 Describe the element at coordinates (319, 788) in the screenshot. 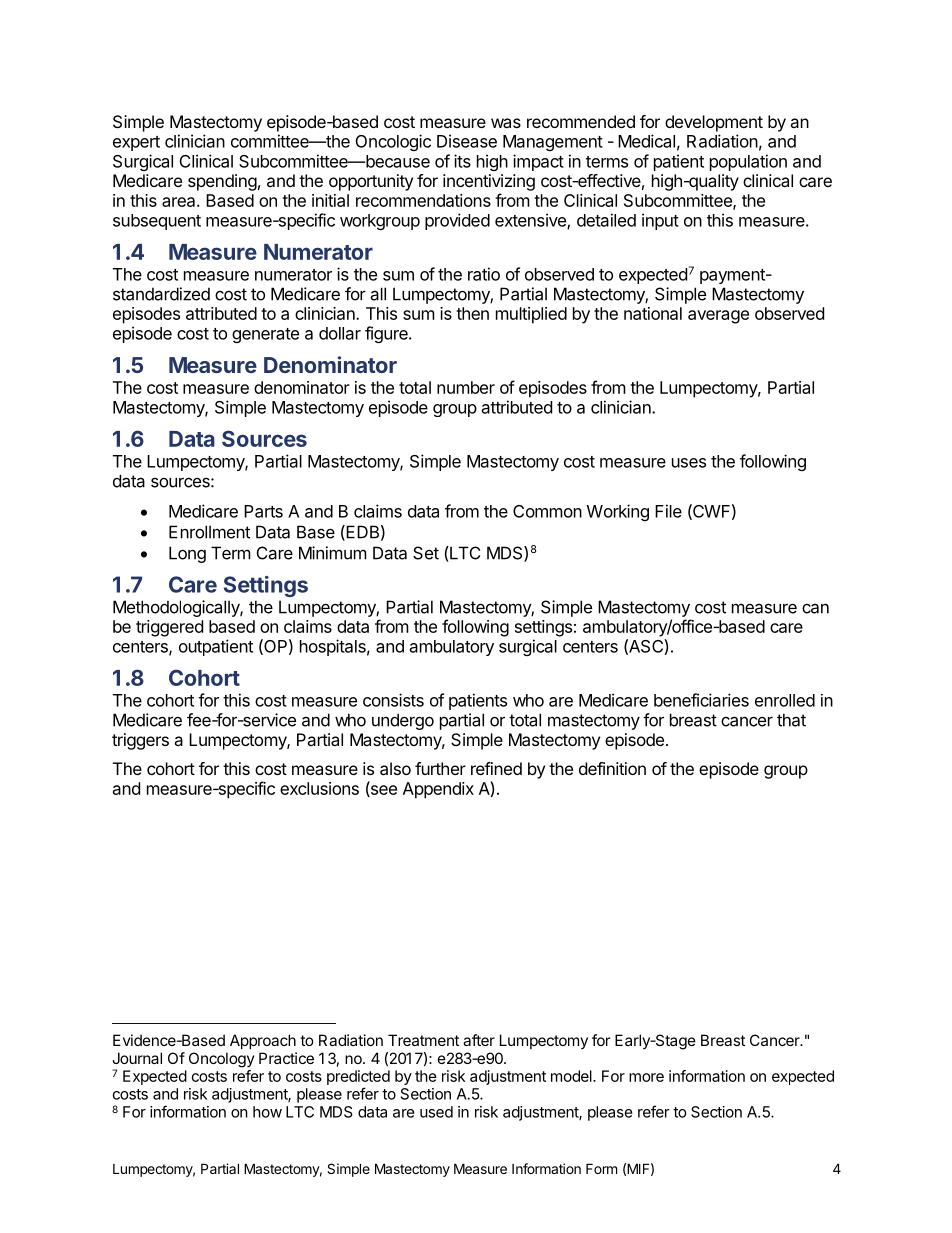

I see `exclusions` at that location.
